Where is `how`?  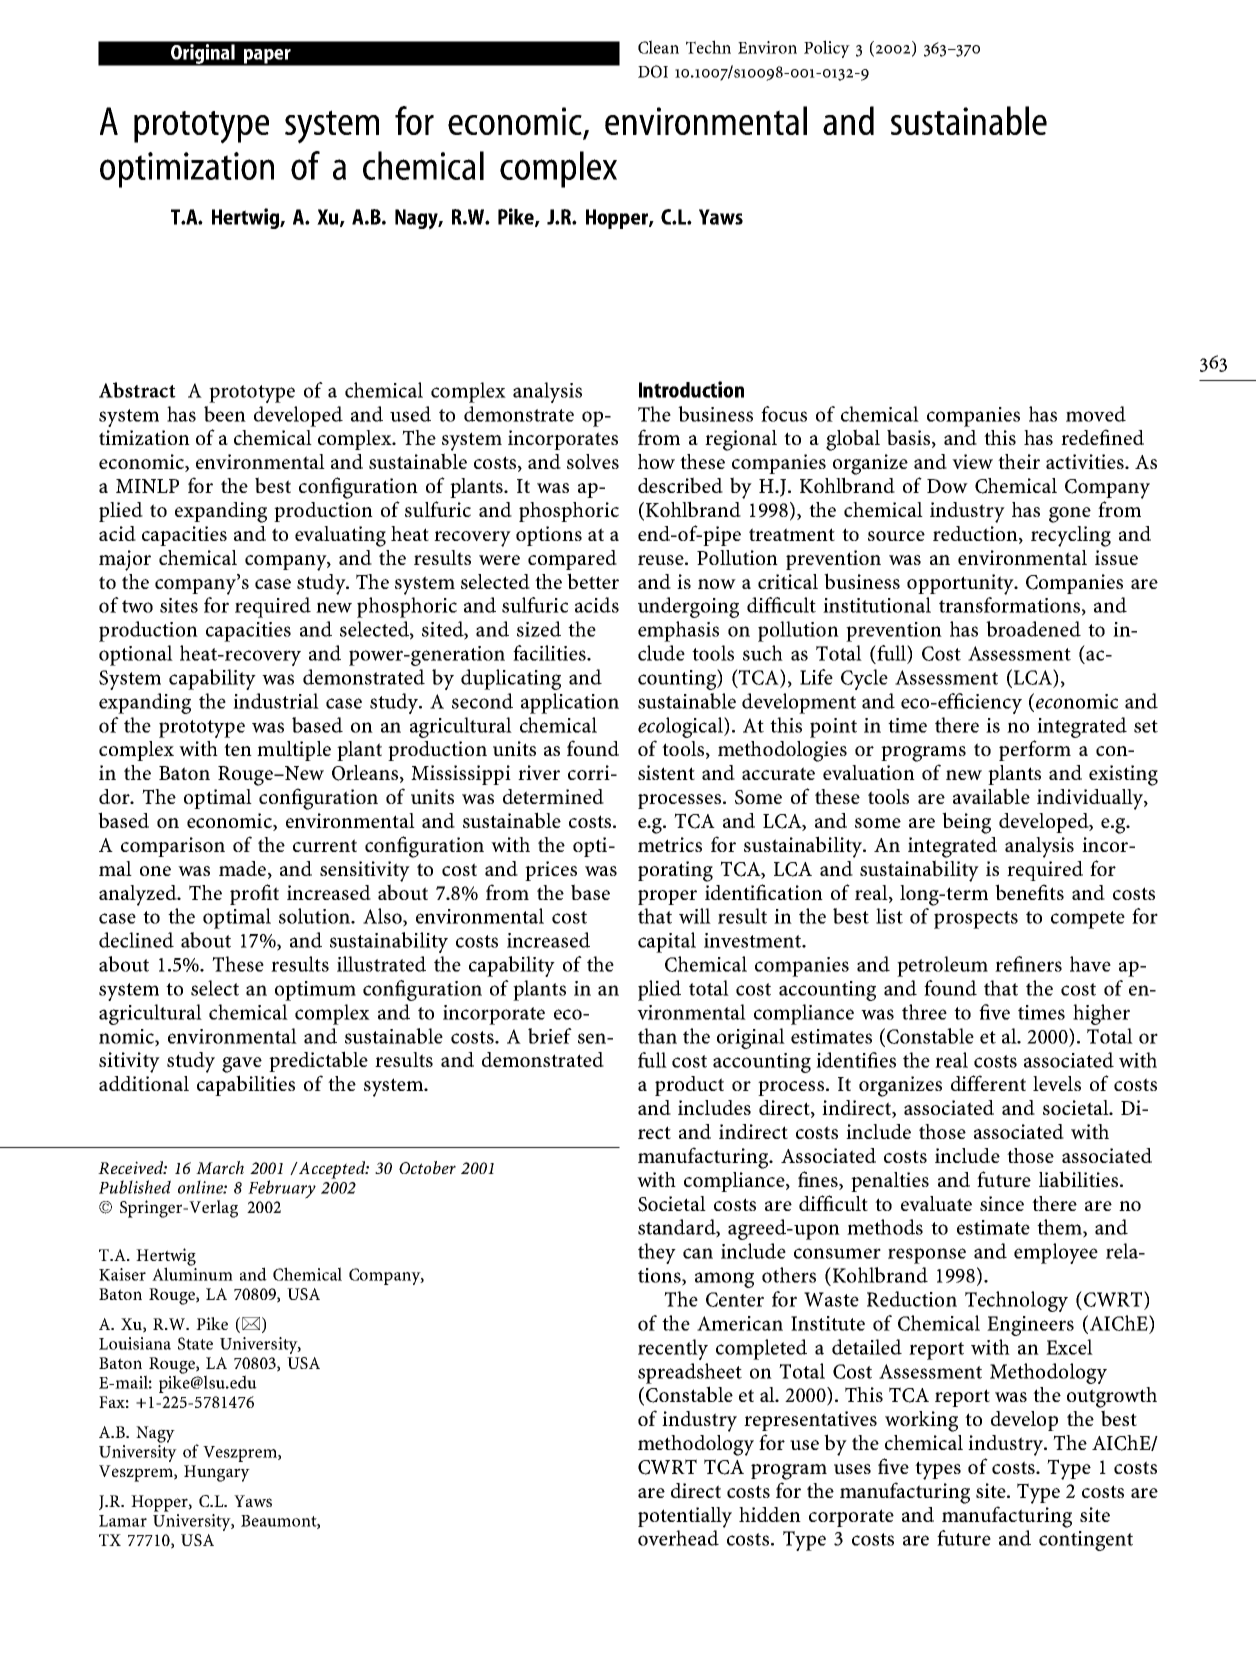 how is located at coordinates (656, 461).
